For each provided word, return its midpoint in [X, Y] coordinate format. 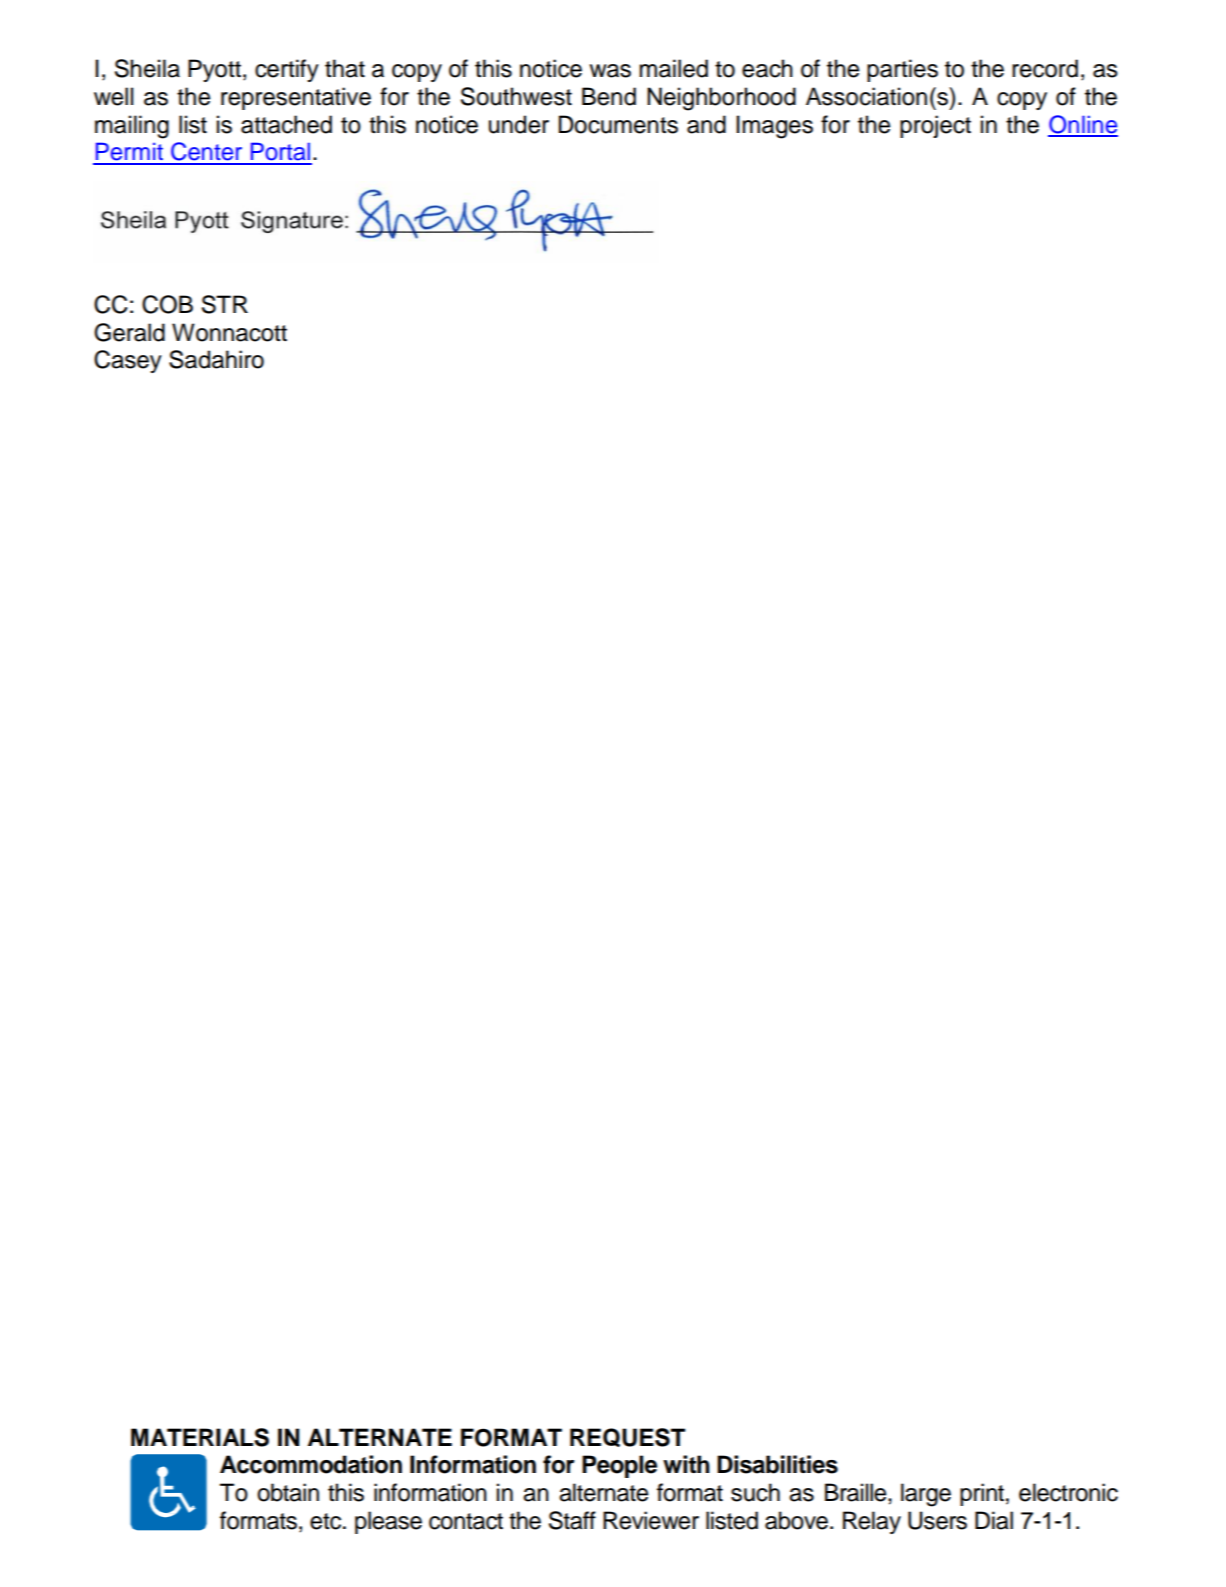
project [935, 126]
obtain [288, 1492]
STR [225, 304]
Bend [609, 96]
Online [1083, 125]
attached [286, 124]
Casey [128, 361]
